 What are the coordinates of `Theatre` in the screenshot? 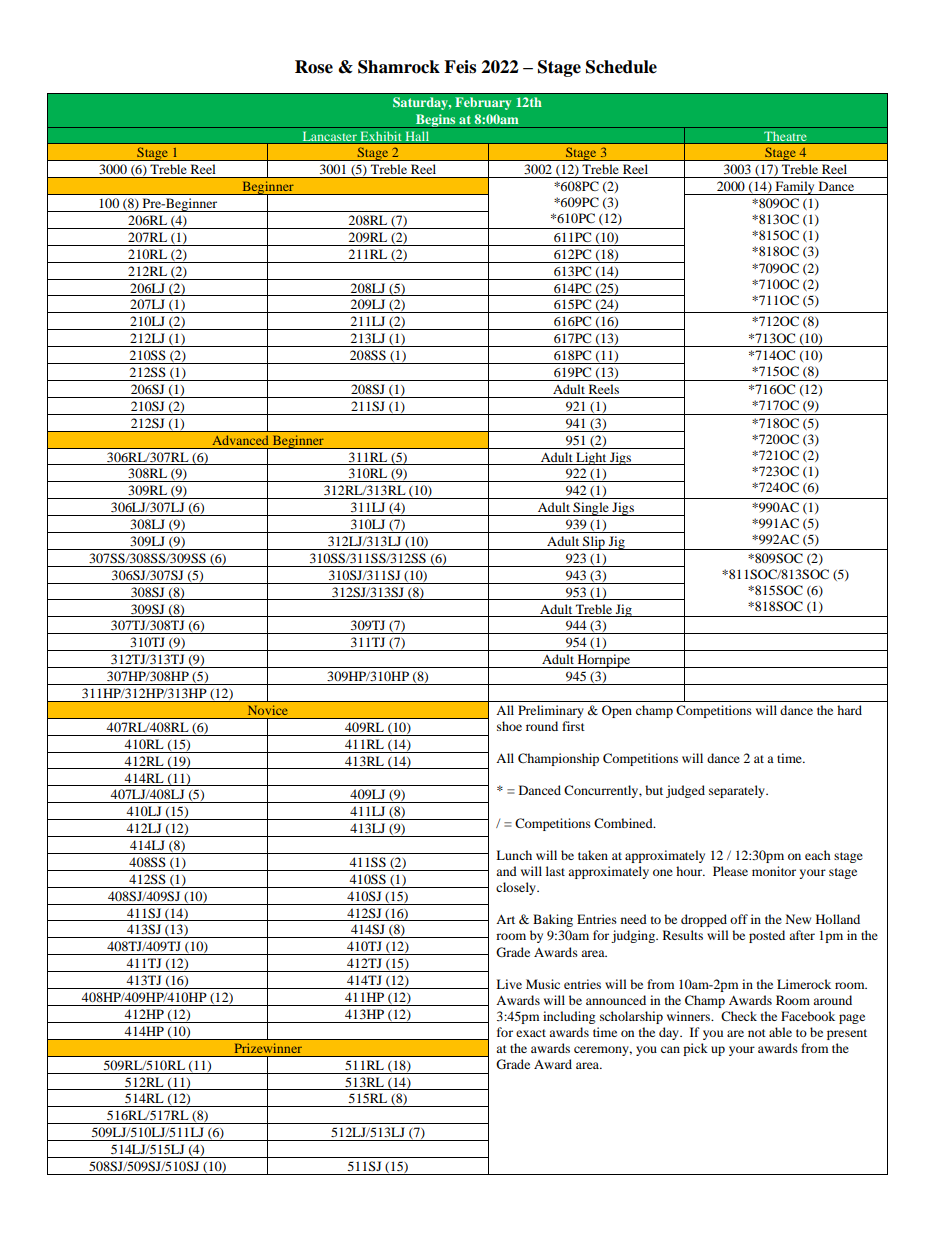 It's located at (785, 136).
